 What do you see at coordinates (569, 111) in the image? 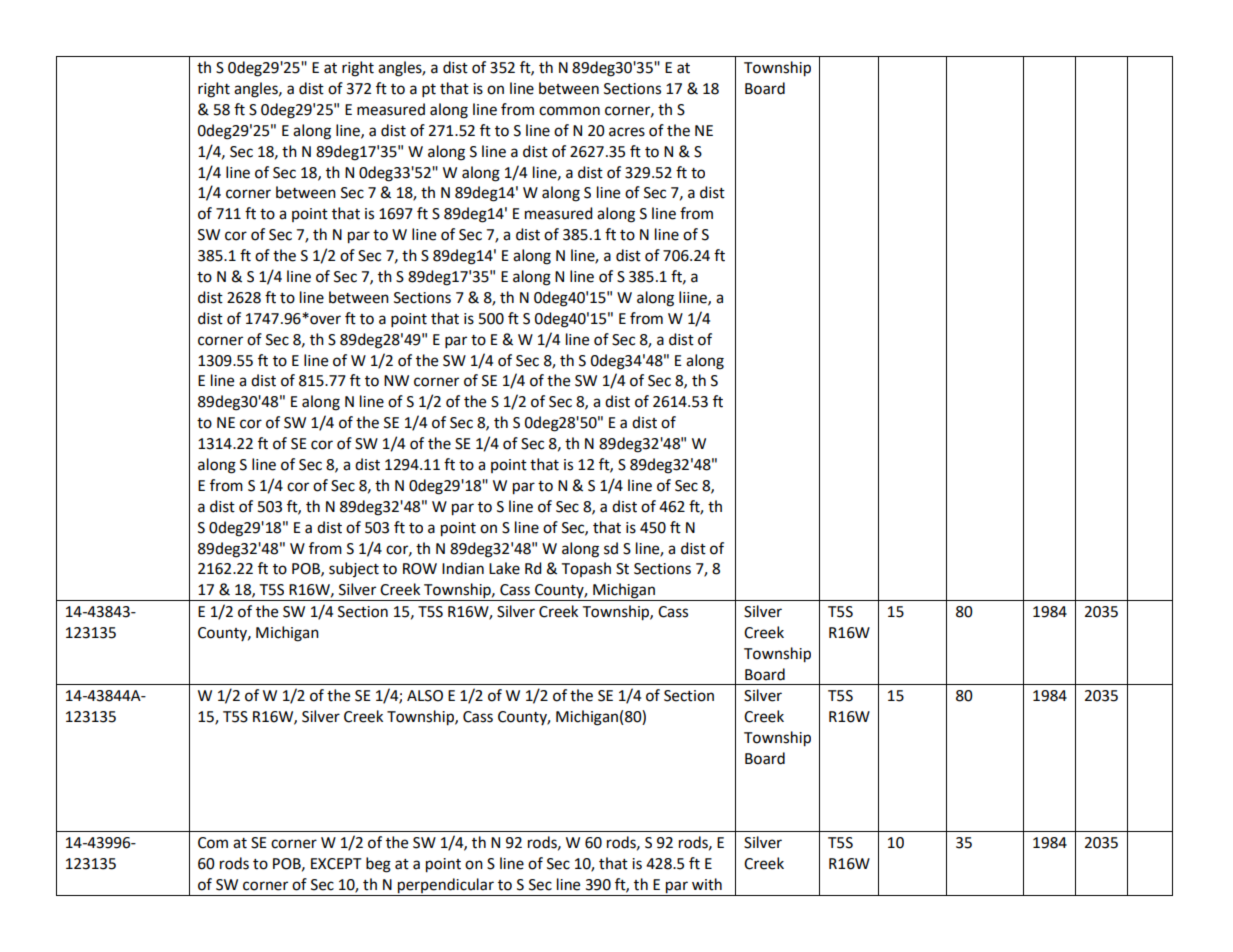
I see `common` at bounding box center [569, 111].
